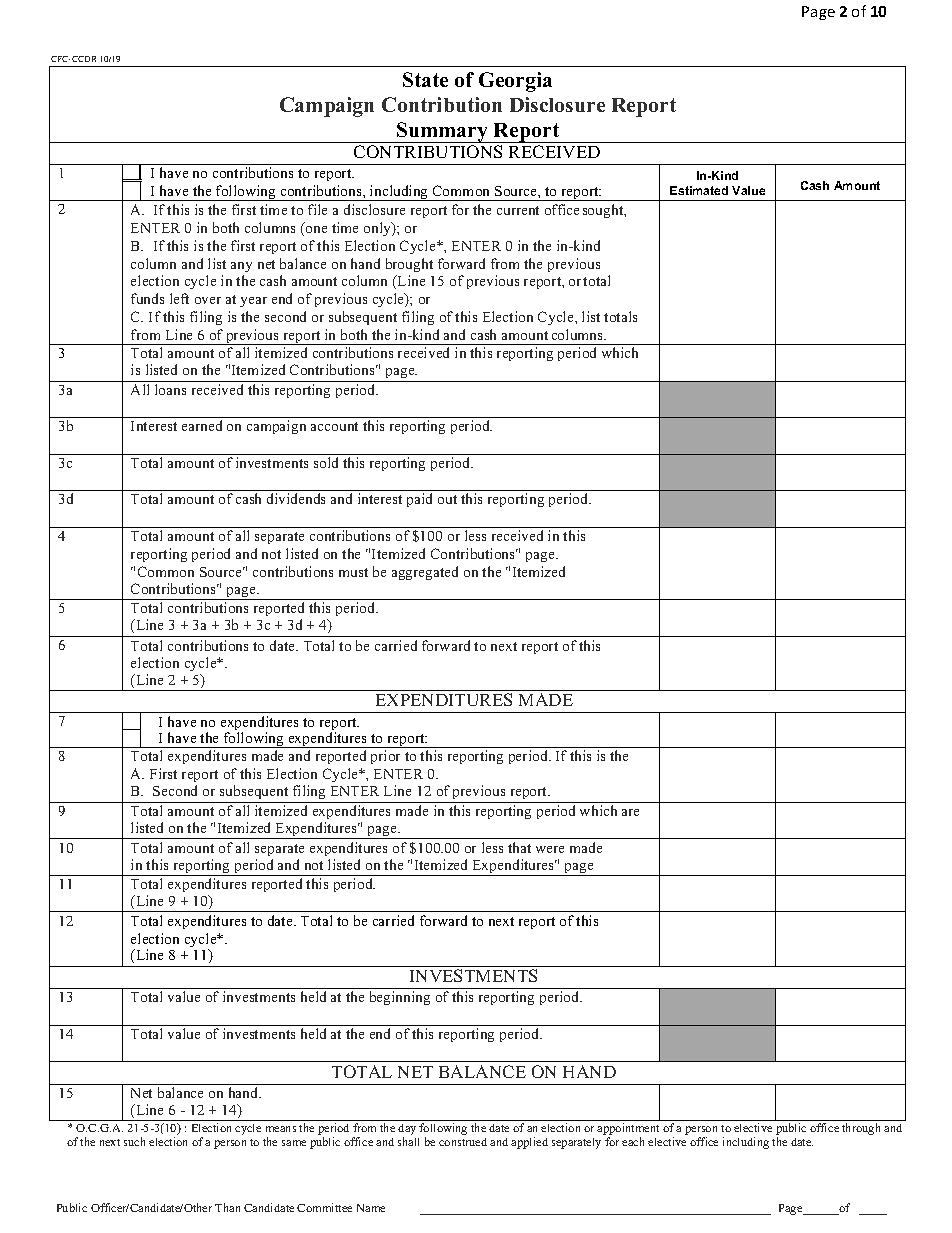 The image size is (952, 1233). What do you see at coordinates (529, 1143) in the screenshot?
I see `applied` at bounding box center [529, 1143].
